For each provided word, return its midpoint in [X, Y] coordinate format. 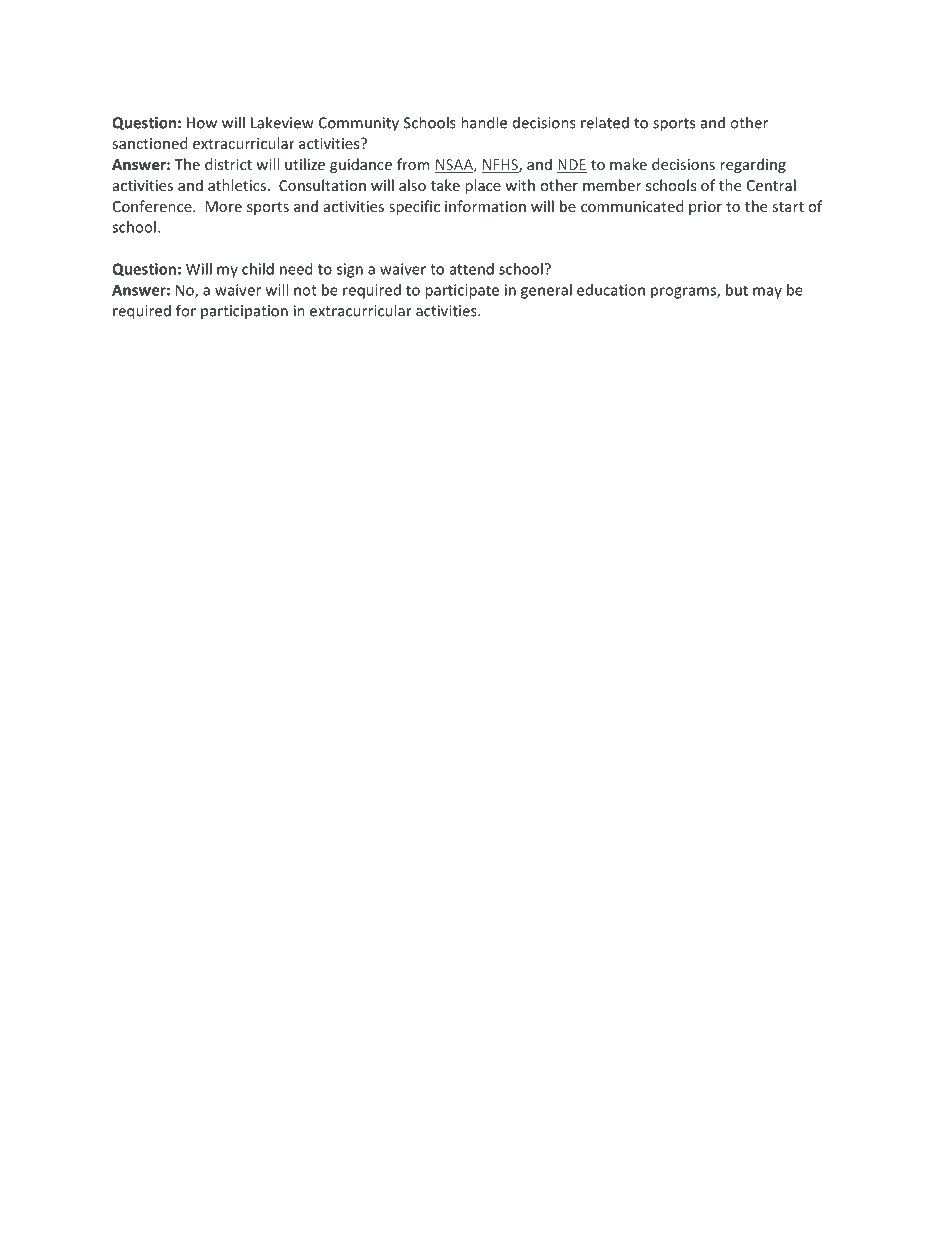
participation [244, 312]
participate [462, 291]
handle [484, 122]
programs [684, 293]
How [202, 123]
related [605, 122]
